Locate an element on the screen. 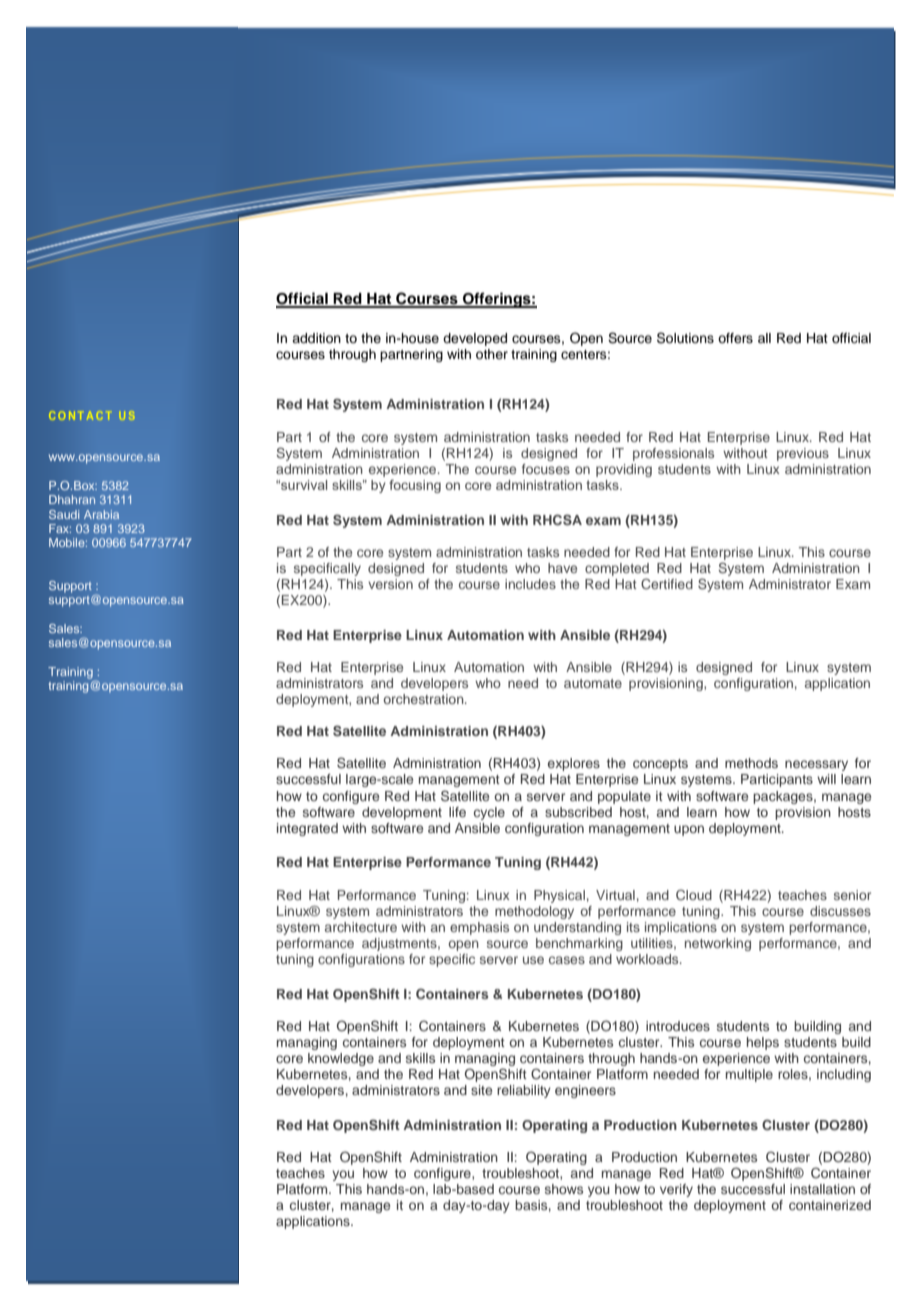  version is located at coordinates (390, 584).
